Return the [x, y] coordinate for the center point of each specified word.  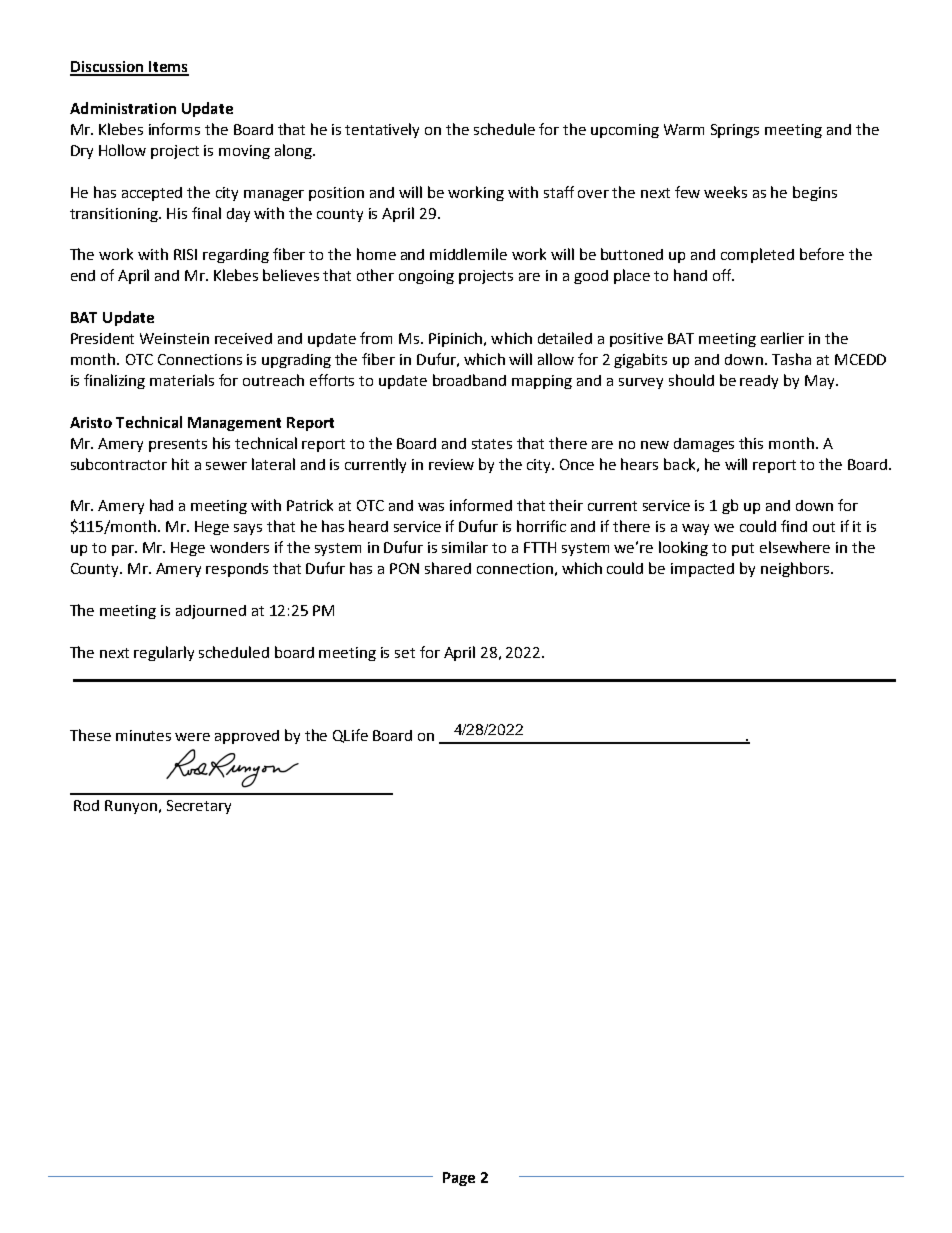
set [405, 653]
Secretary [199, 807]
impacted [702, 570]
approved [247, 737]
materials [182, 380]
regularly [164, 653]
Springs [735, 131]
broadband [469, 380]
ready [759, 382]
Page [459, 1179]
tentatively [382, 130]
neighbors [795, 569]
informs [174, 129]
